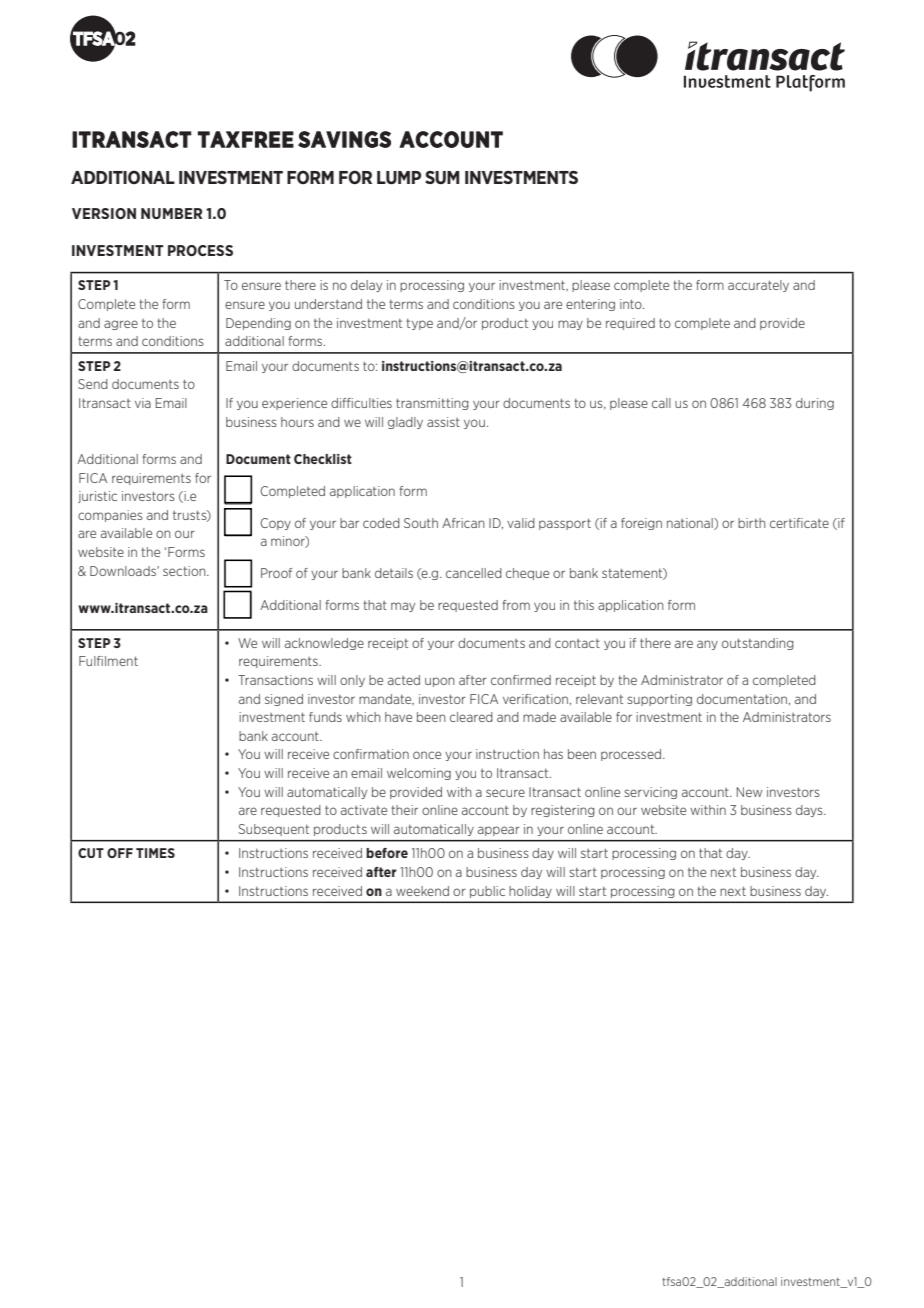 The width and height of the screenshot is (924, 1308). What do you see at coordinates (219, 139) in the screenshot?
I see `TAX` at bounding box center [219, 139].
